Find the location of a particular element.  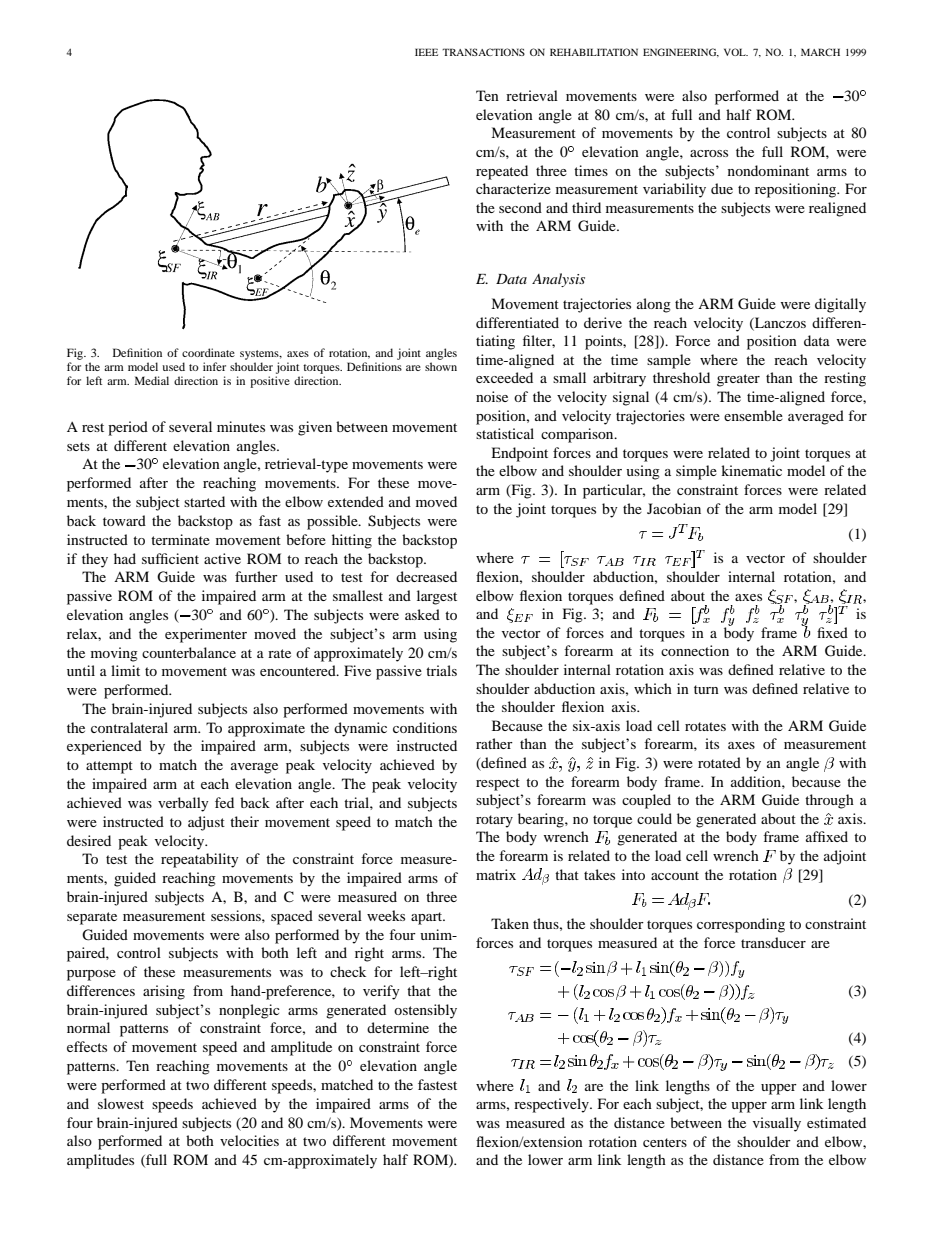

period is located at coordinates (128, 428).
